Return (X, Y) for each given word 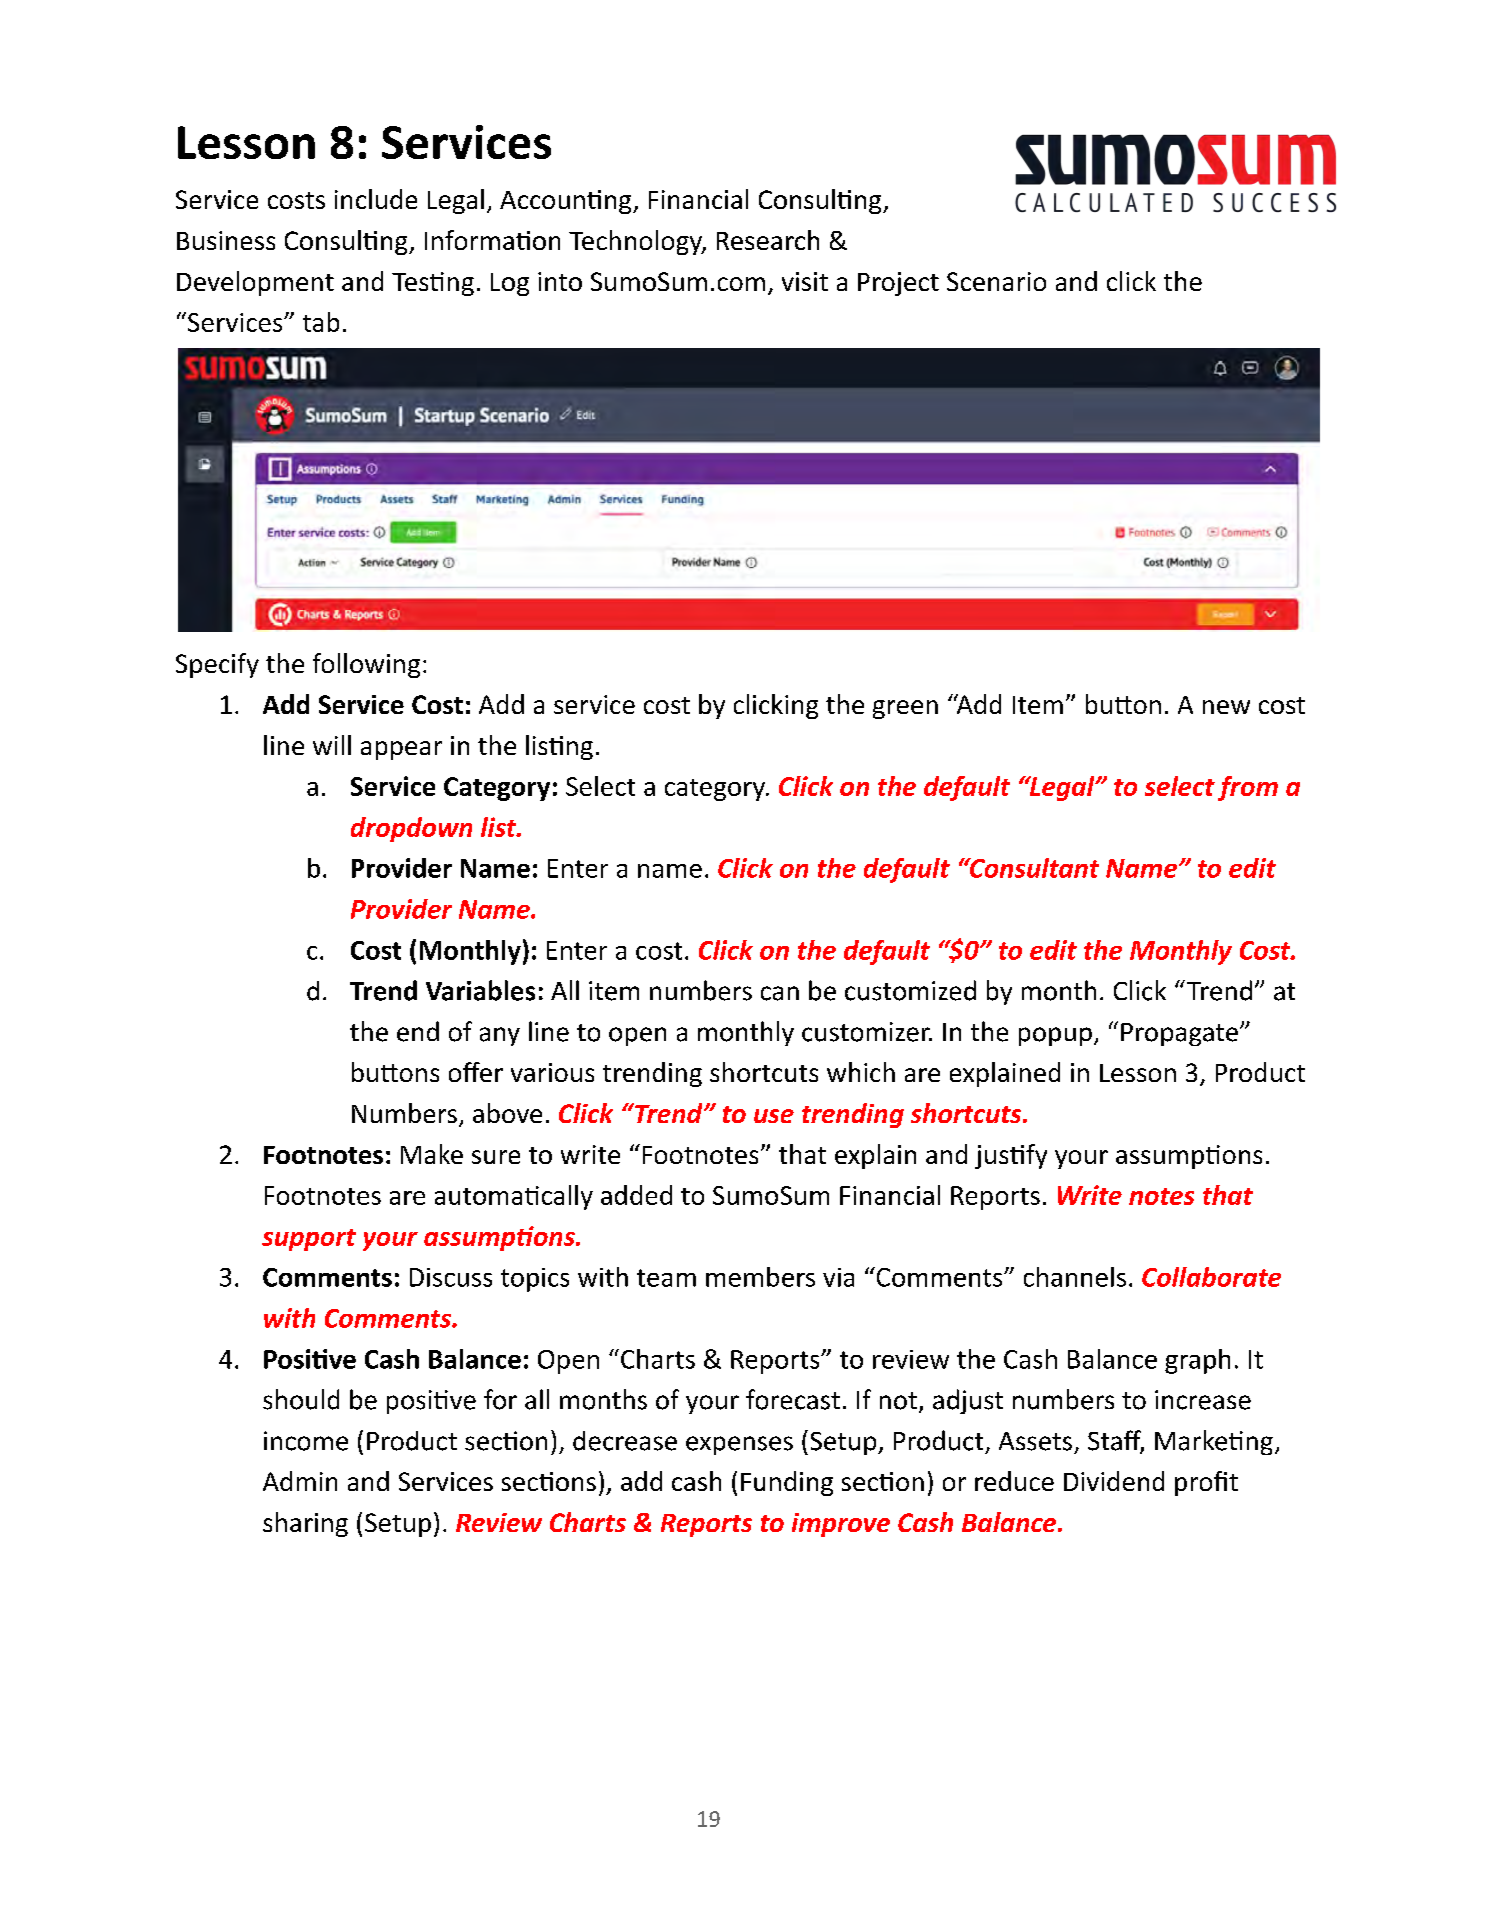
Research (768, 240)
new (1226, 707)
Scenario (996, 281)
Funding (787, 1483)
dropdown (411, 829)
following (366, 665)
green (905, 709)
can (780, 993)
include (376, 199)
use (774, 1116)
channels (1075, 1277)
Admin (300, 1481)
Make (432, 1154)
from (1248, 788)
